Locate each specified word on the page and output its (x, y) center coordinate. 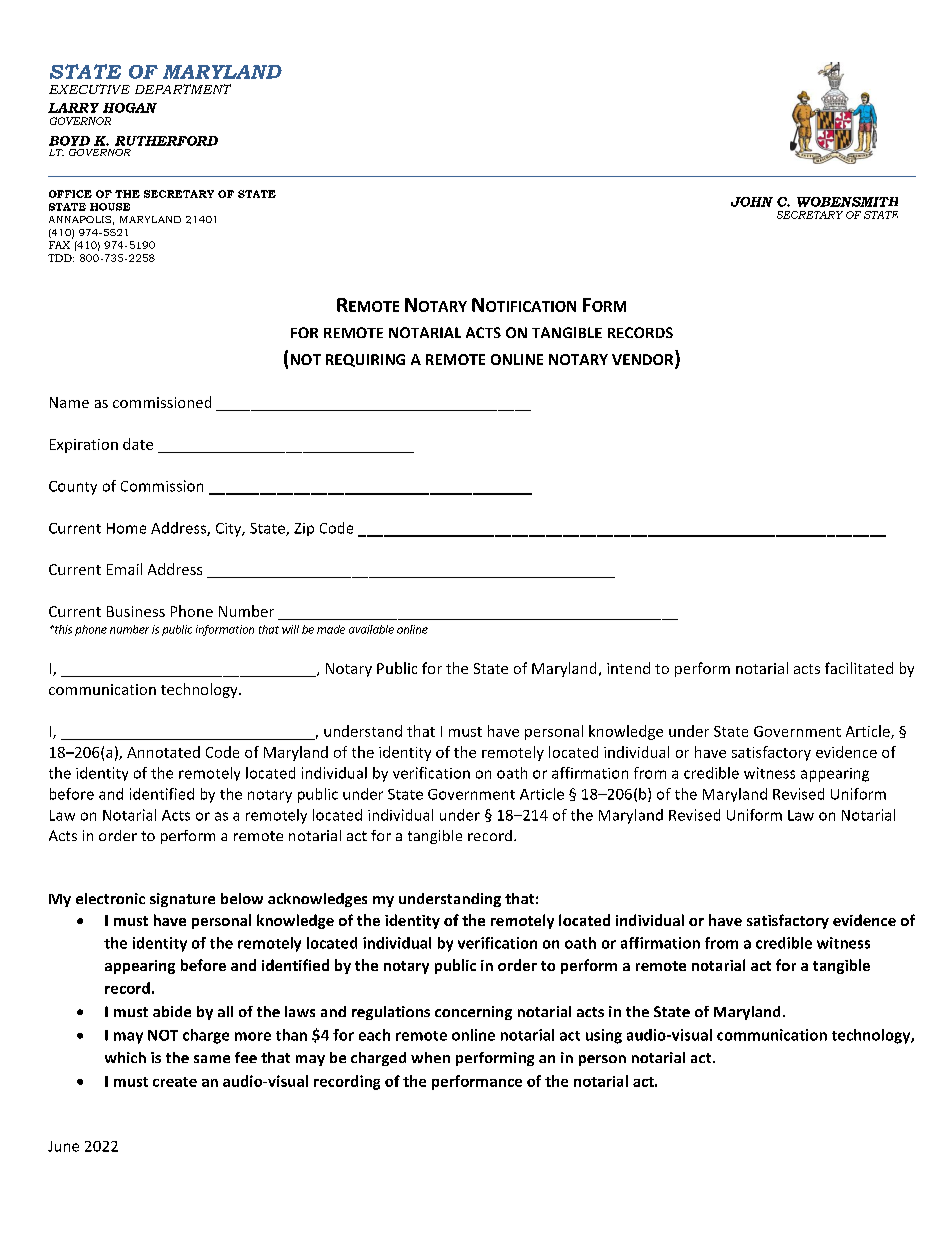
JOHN (752, 202)
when (430, 1057)
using (604, 1036)
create (175, 1082)
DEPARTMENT (183, 89)
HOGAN (130, 108)
